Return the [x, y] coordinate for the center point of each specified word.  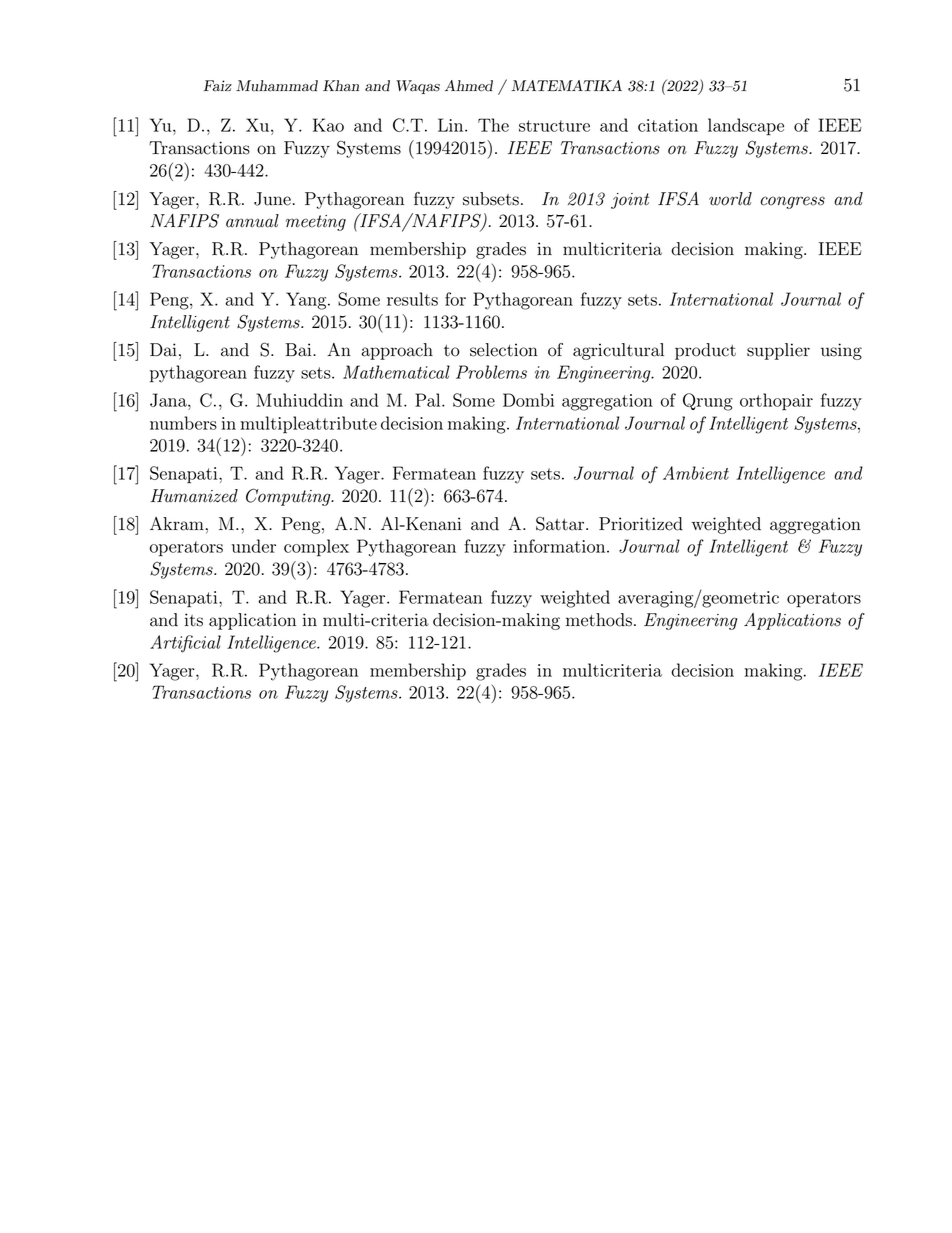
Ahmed [469, 86]
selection [504, 350]
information [561, 546]
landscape [746, 127]
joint [630, 201]
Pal [429, 400]
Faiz [217, 86]
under [253, 546]
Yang [307, 301]
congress [793, 202]
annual [252, 221]
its [194, 620]
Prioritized [641, 524]
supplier [778, 351]
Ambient [696, 473]
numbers [183, 423]
